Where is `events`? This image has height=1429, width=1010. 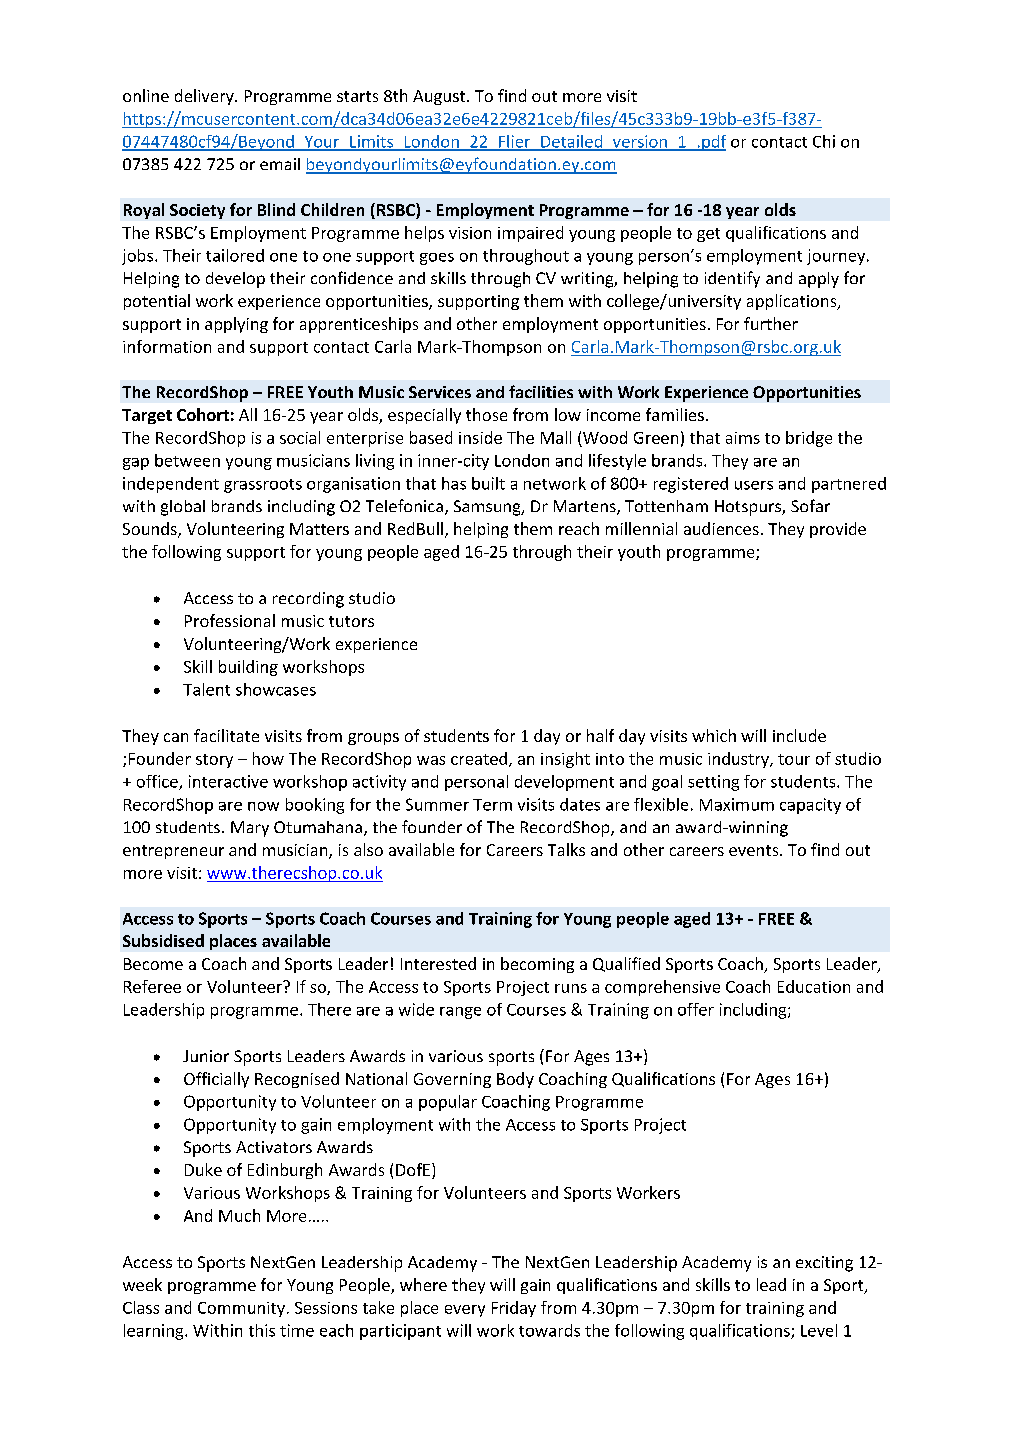
events is located at coordinates (755, 850).
